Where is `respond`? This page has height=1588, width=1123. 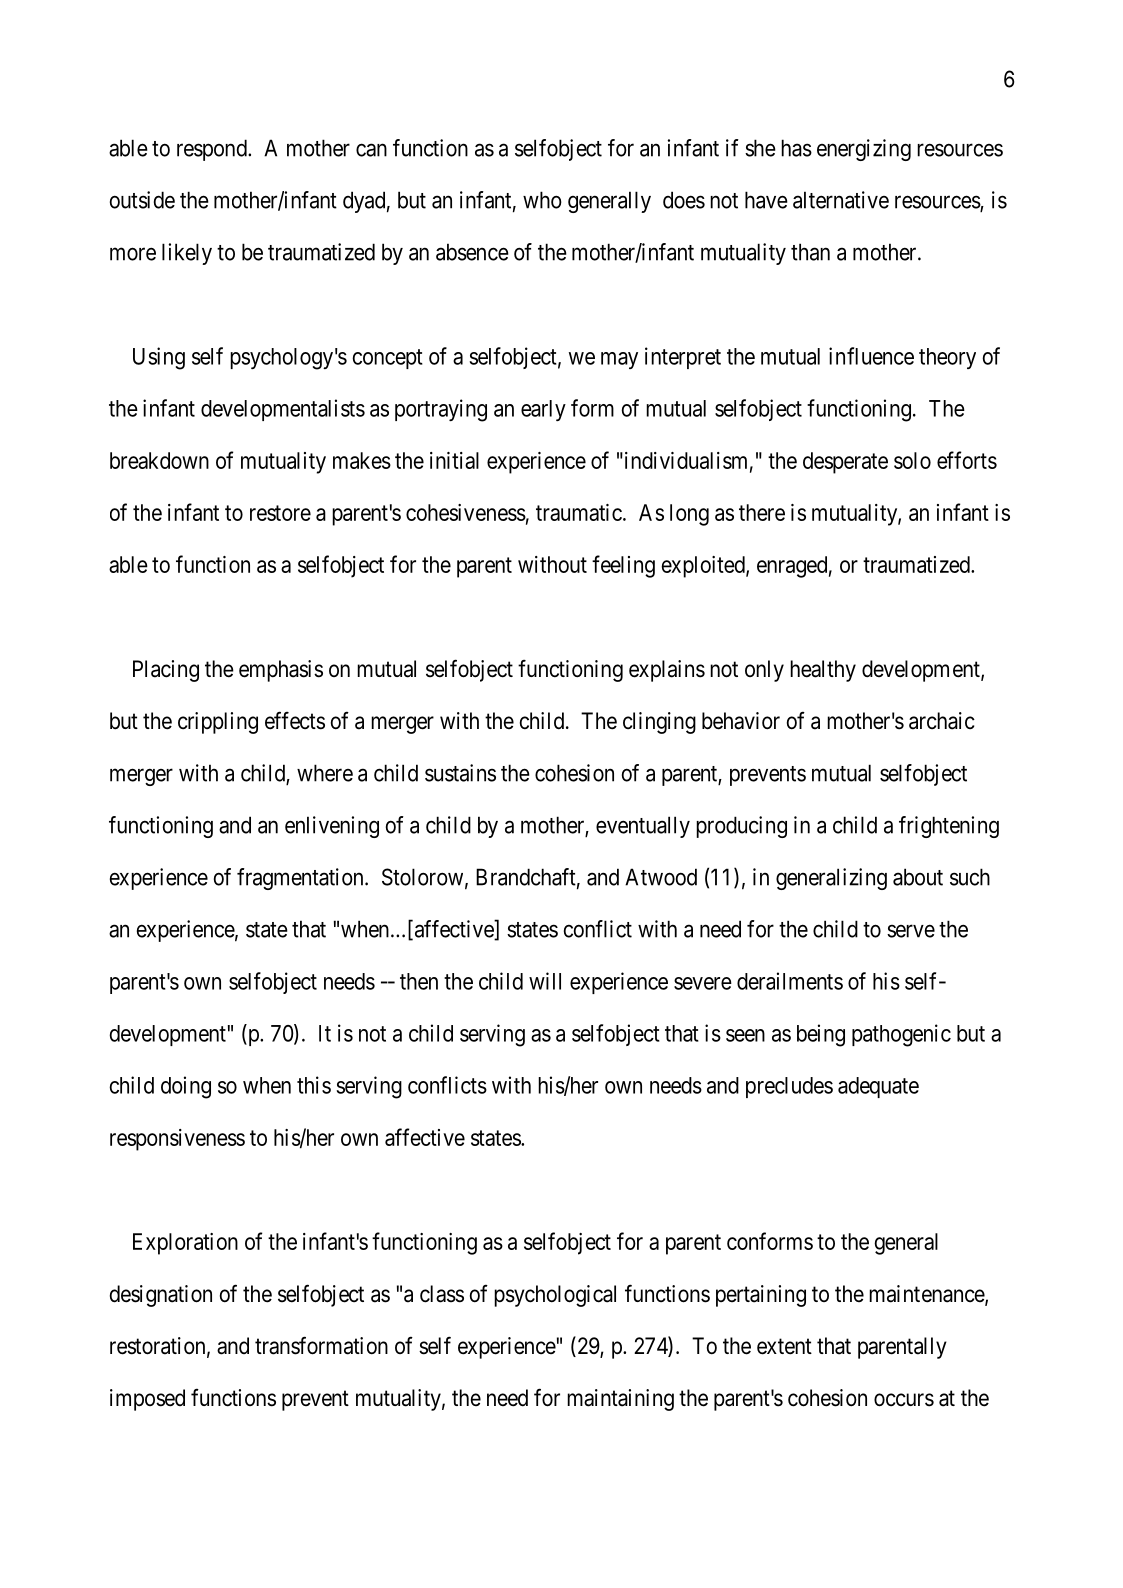 respond is located at coordinates (213, 150).
